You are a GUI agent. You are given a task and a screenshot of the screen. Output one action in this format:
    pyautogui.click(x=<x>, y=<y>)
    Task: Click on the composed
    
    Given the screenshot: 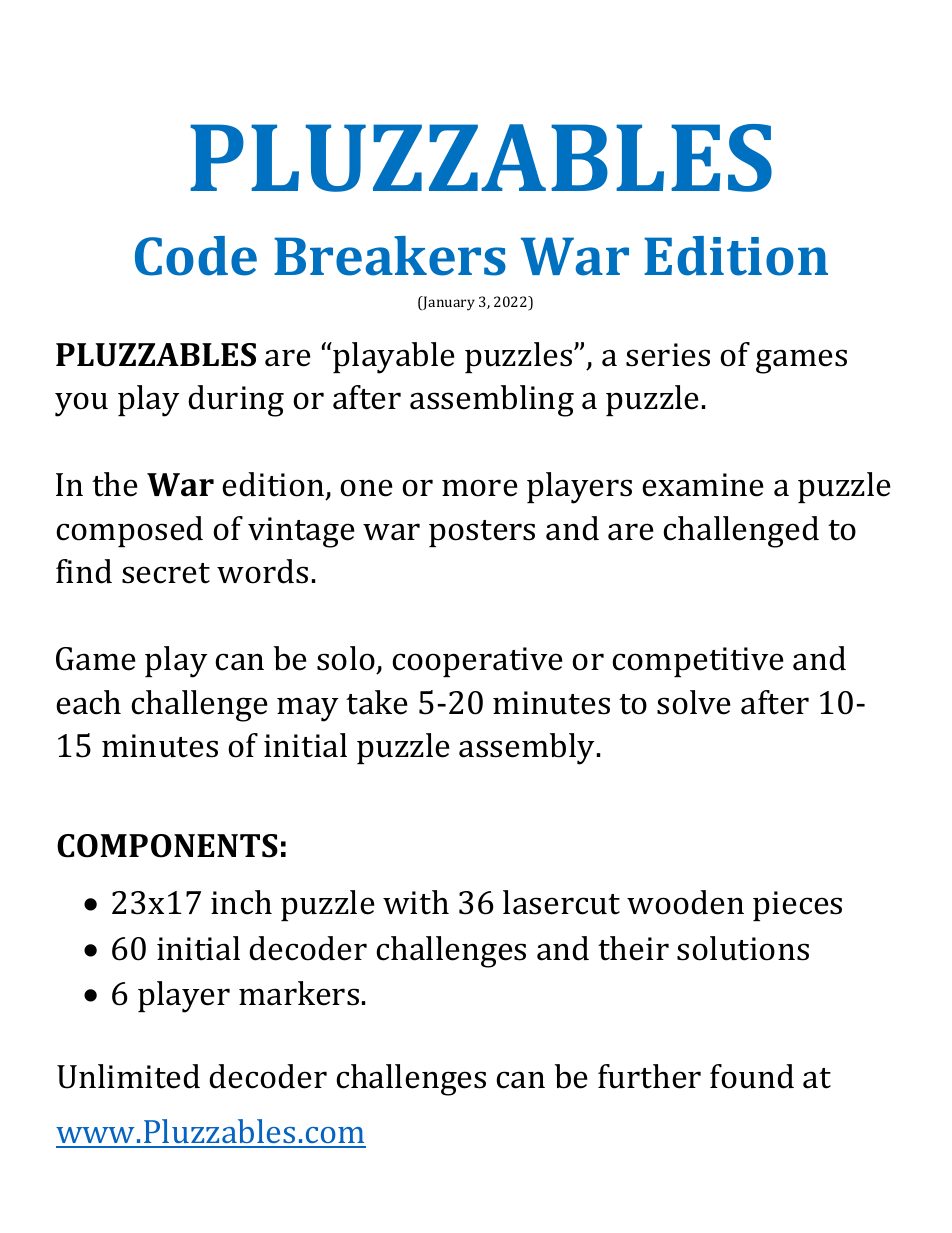 What is the action you would take?
    pyautogui.click(x=129, y=531)
